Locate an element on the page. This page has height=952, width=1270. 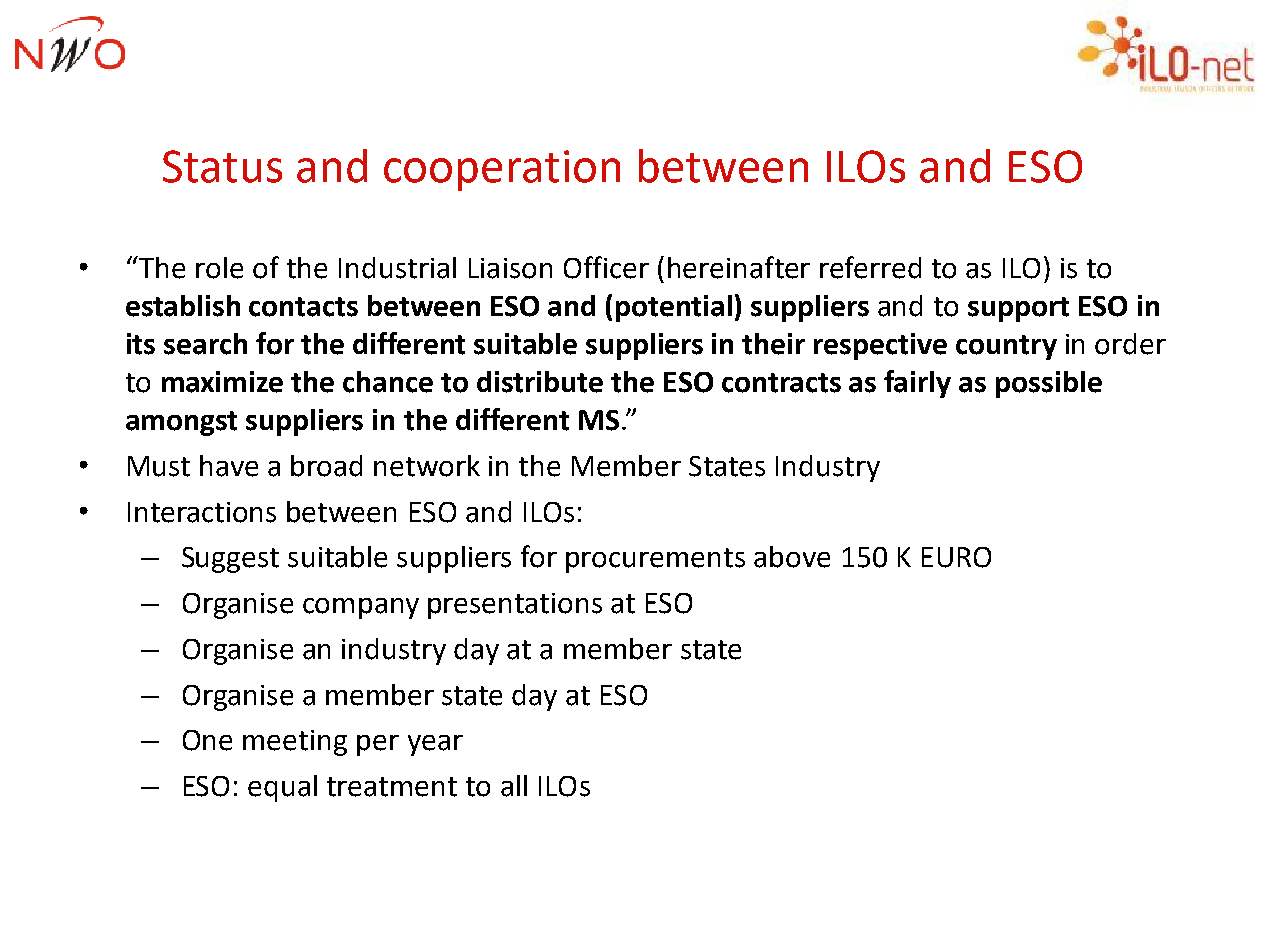
search is located at coordinates (205, 344).
